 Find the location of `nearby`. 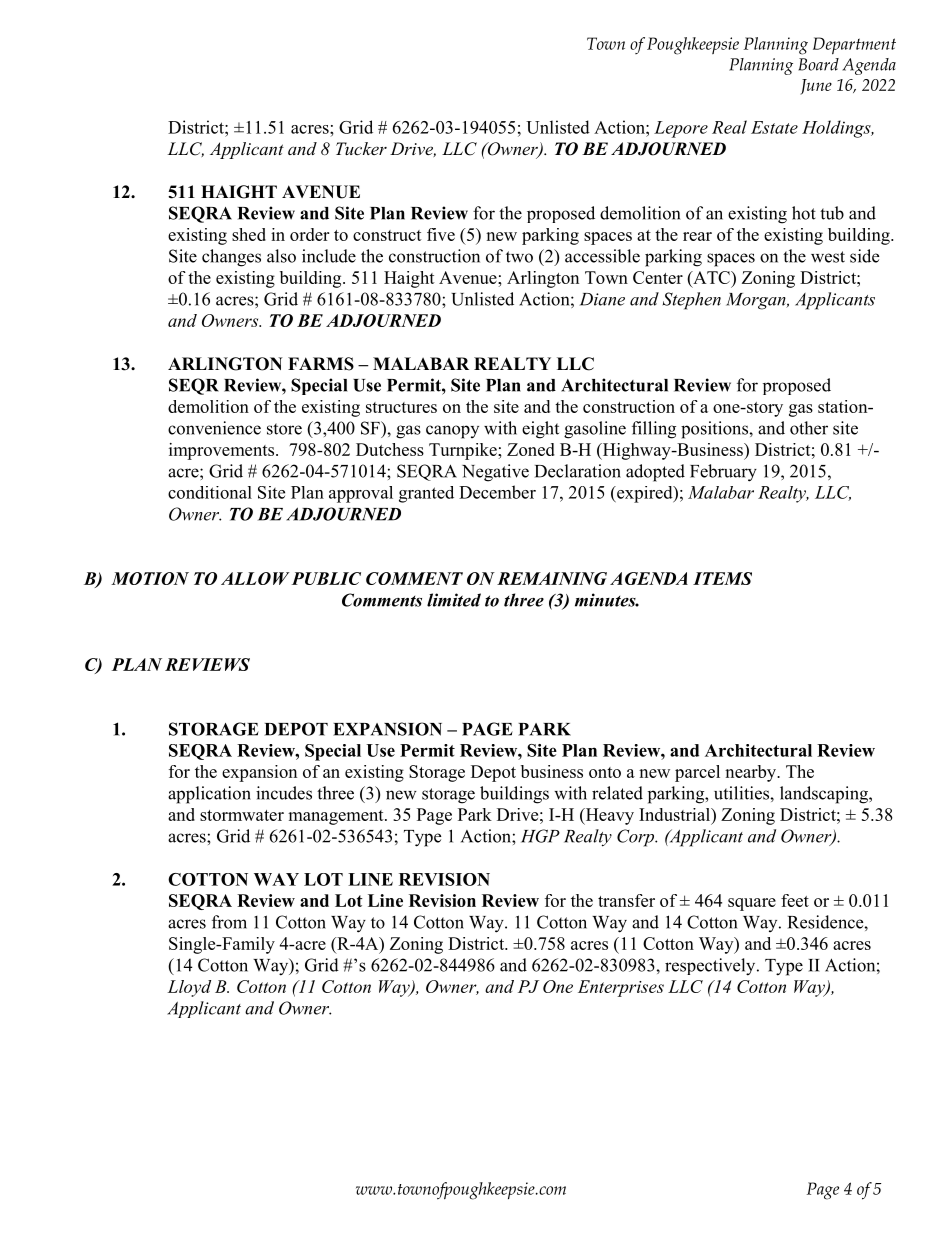

nearby is located at coordinates (751, 773).
